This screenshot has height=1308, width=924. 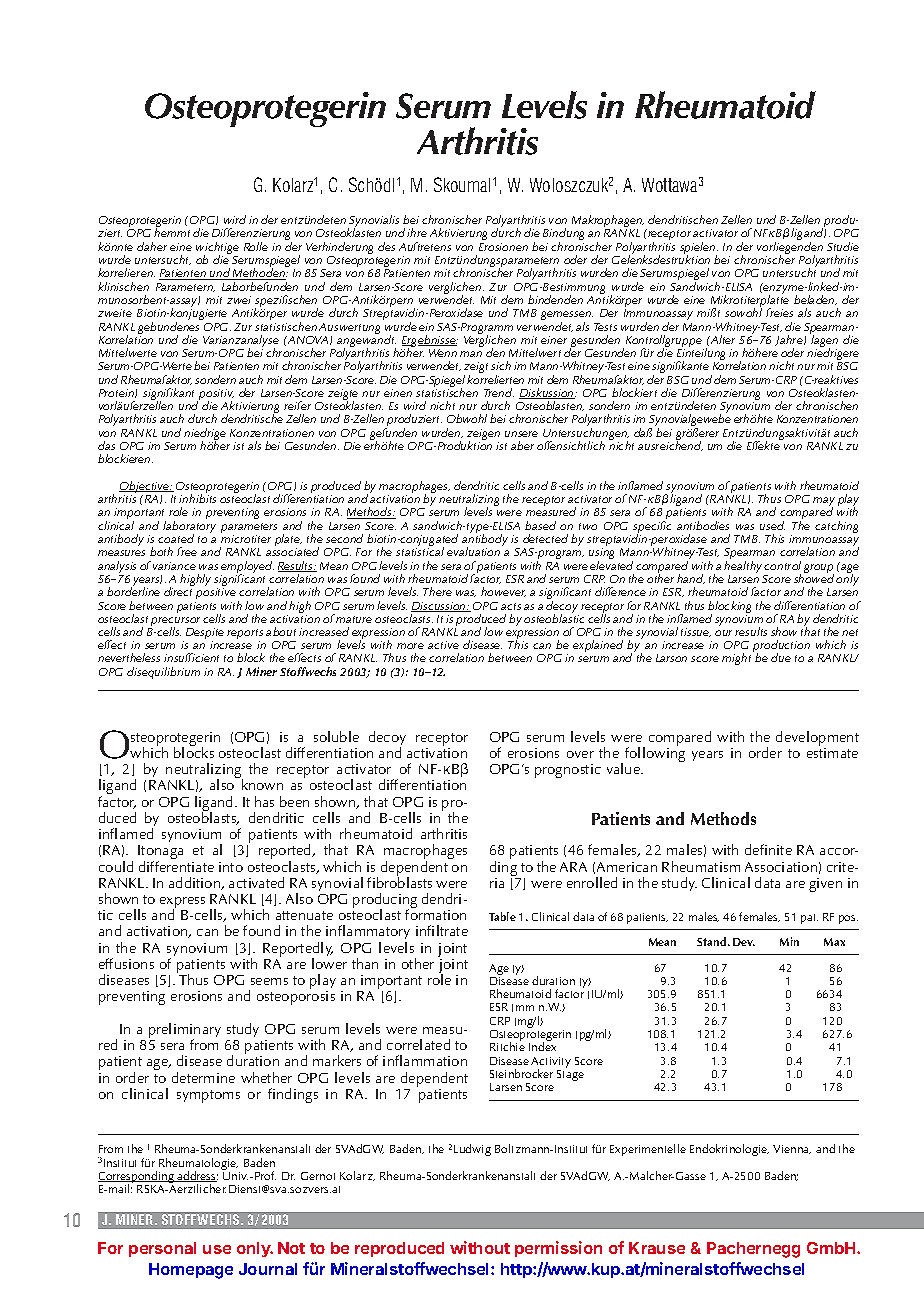 I want to click on definite, so click(x=768, y=849).
